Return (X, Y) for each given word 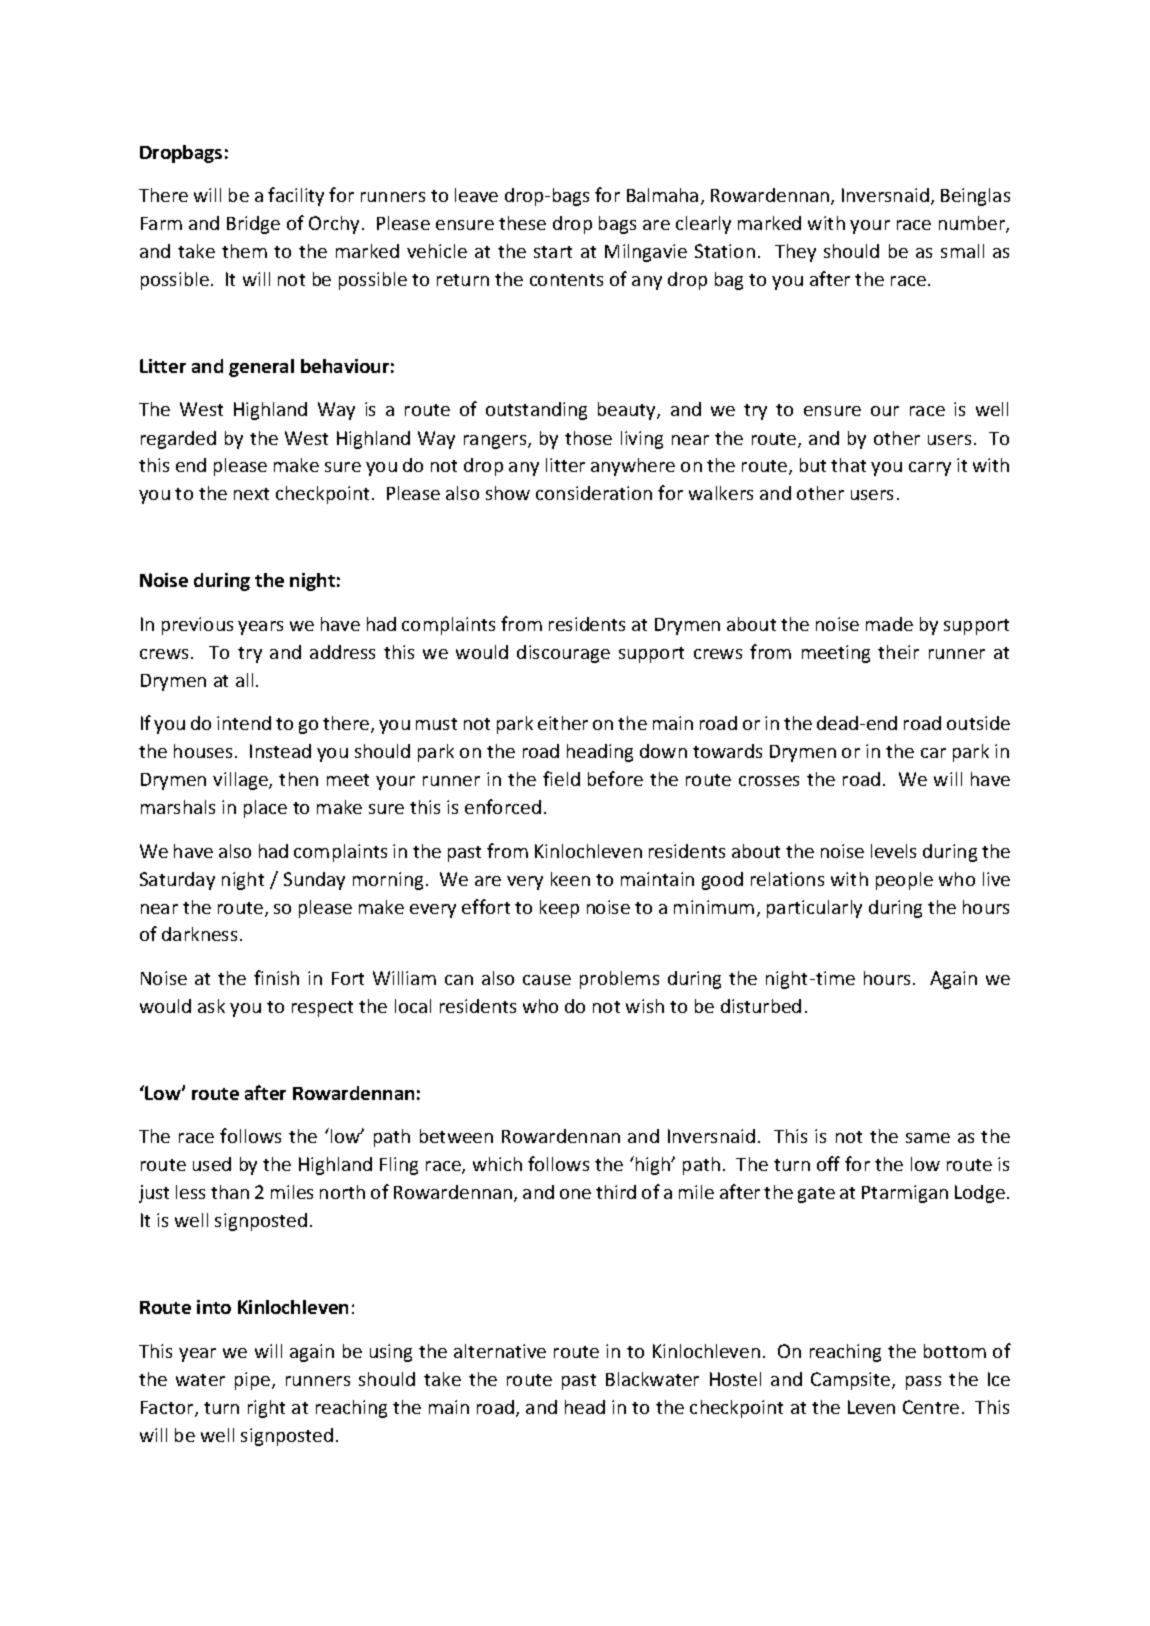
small (962, 251)
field (561, 778)
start (553, 252)
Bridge (253, 225)
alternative (500, 1351)
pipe (254, 1381)
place (265, 809)
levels (893, 851)
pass (923, 1383)
